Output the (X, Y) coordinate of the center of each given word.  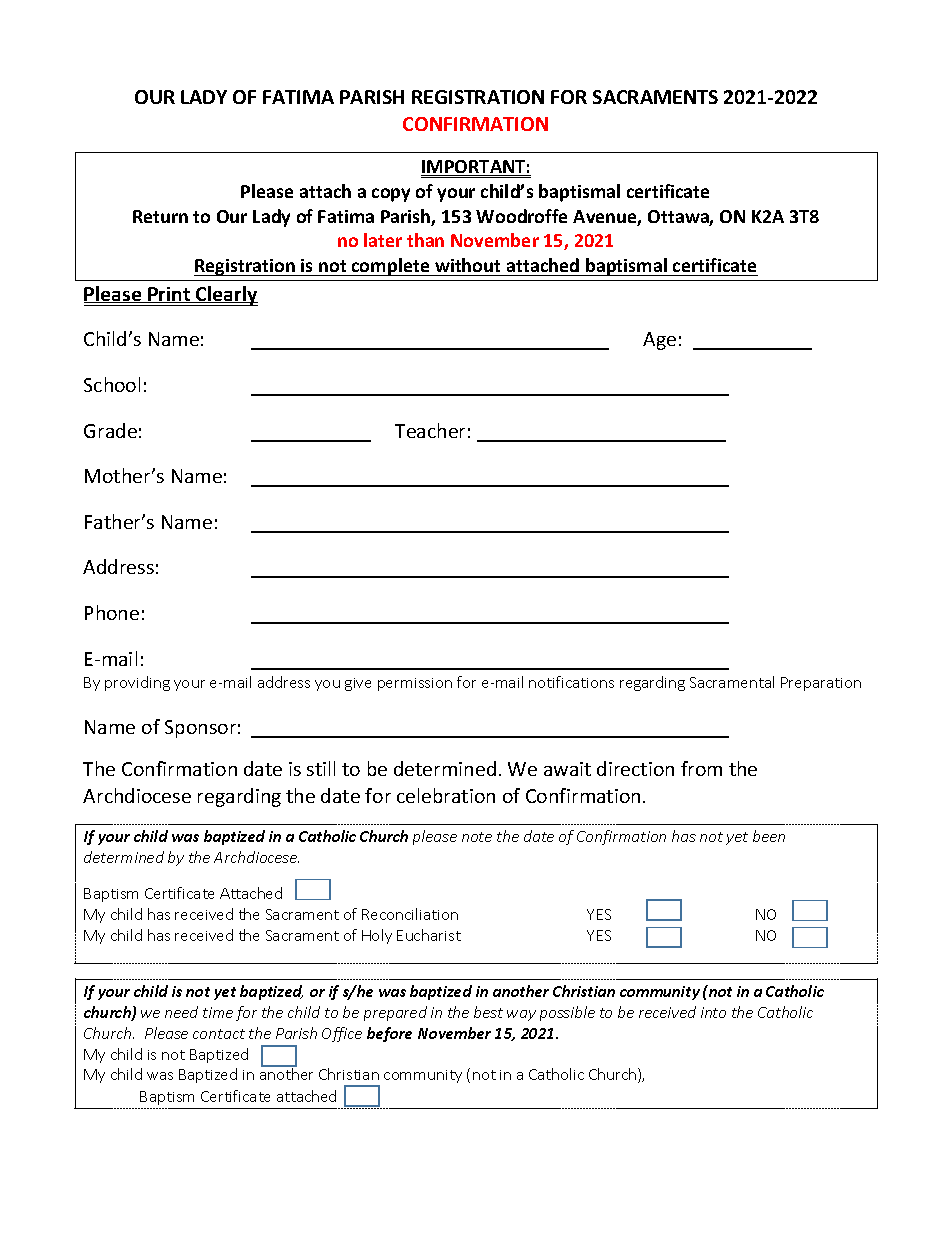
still (321, 768)
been (769, 836)
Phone (112, 612)
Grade (110, 430)
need (181, 1012)
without (467, 265)
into (713, 1012)
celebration (446, 795)
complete (391, 267)
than (425, 240)
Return (160, 216)
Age (659, 341)
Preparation (821, 684)
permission (415, 684)
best (488, 1012)
